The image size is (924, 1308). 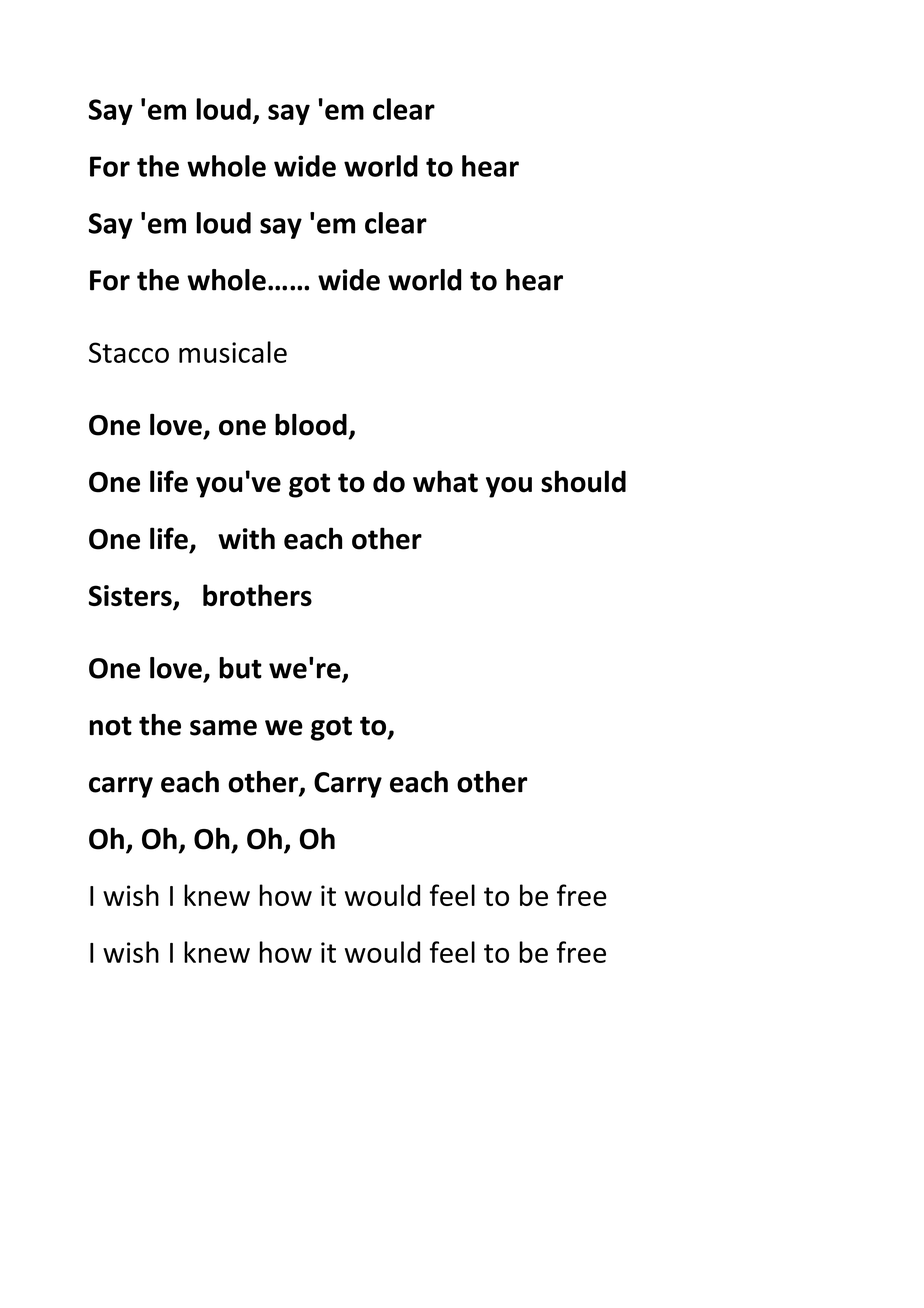 I want to click on what, so click(x=445, y=481).
